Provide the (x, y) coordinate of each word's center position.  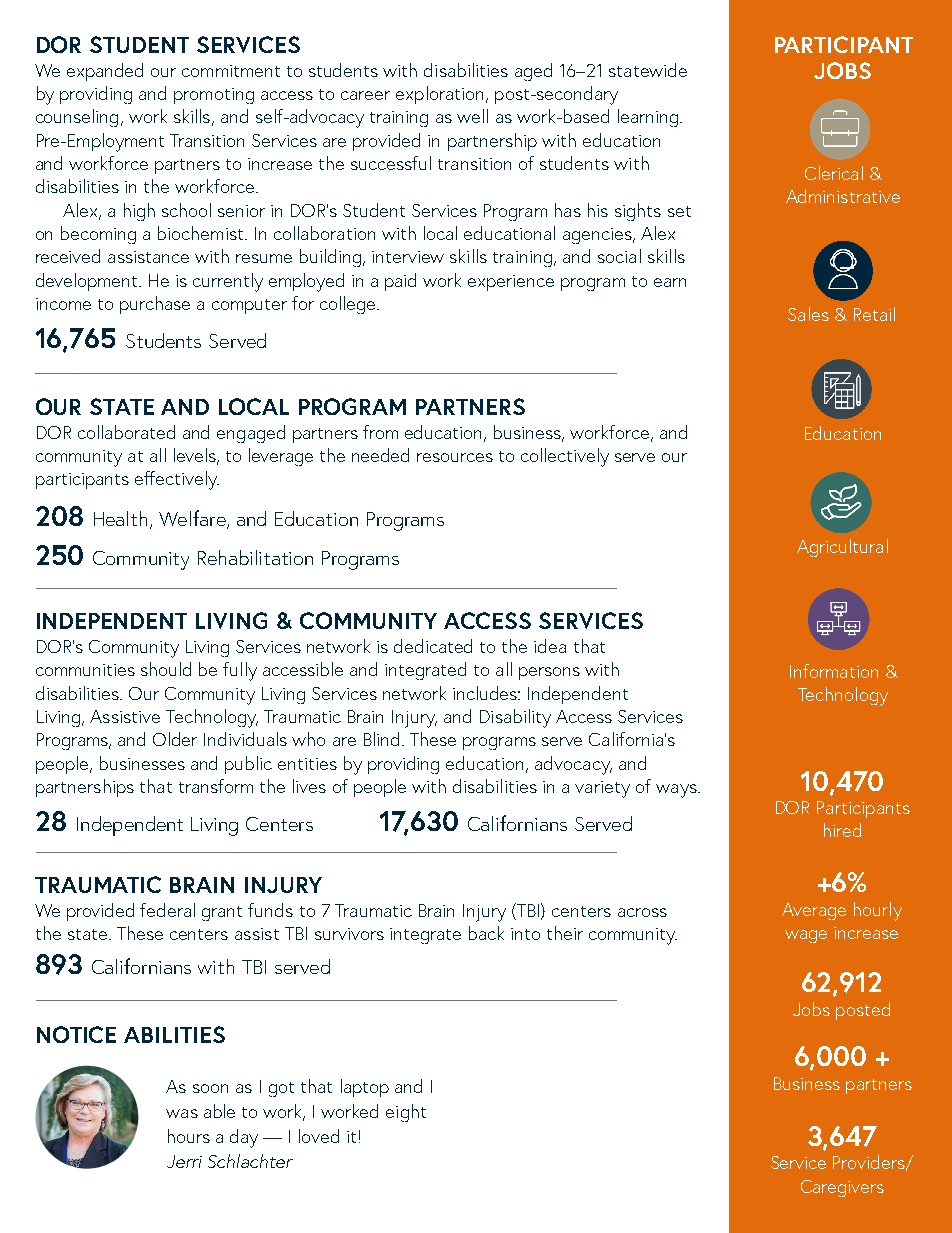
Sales (808, 314)
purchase (155, 305)
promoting (214, 96)
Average (814, 911)
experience (511, 283)
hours (189, 1136)
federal (167, 910)
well (472, 116)
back (486, 933)
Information (834, 671)
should (166, 669)
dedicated (433, 646)
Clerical (834, 173)
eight (406, 1113)
